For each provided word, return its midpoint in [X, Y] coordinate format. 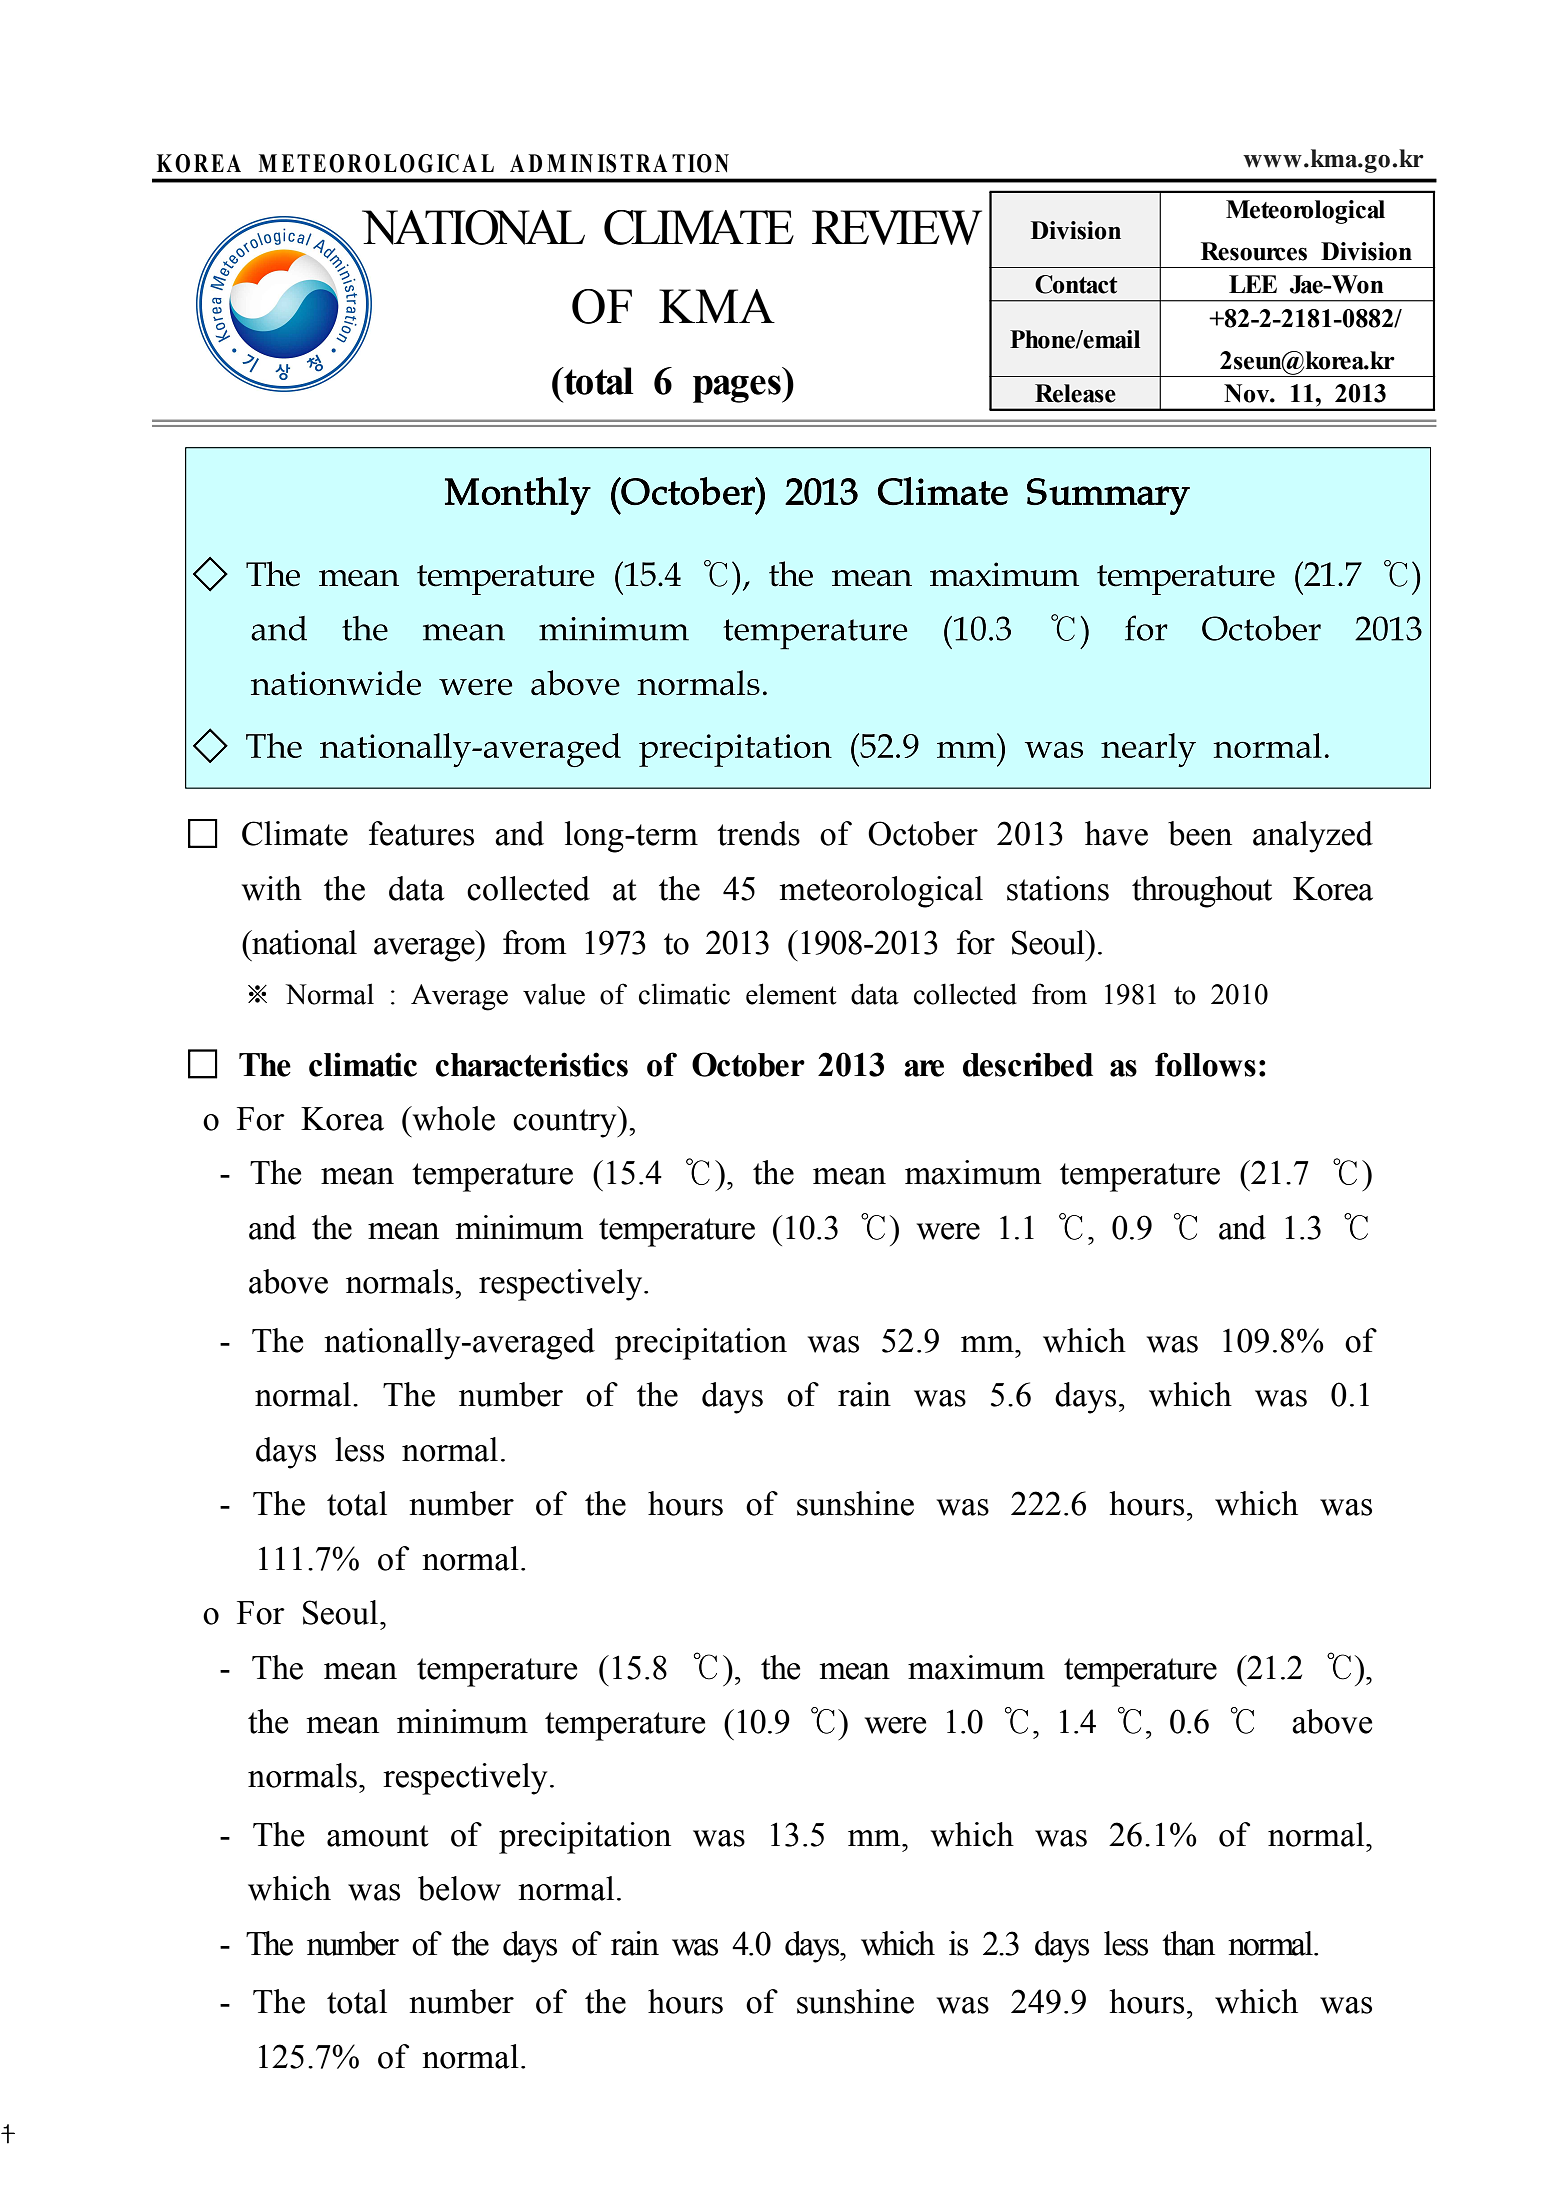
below [459, 1888]
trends [758, 833]
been [1200, 833]
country [566, 1122]
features [421, 833]
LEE [1253, 284]
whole [452, 1118]
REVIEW [897, 227]
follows [1205, 1064]
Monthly [518, 496]
